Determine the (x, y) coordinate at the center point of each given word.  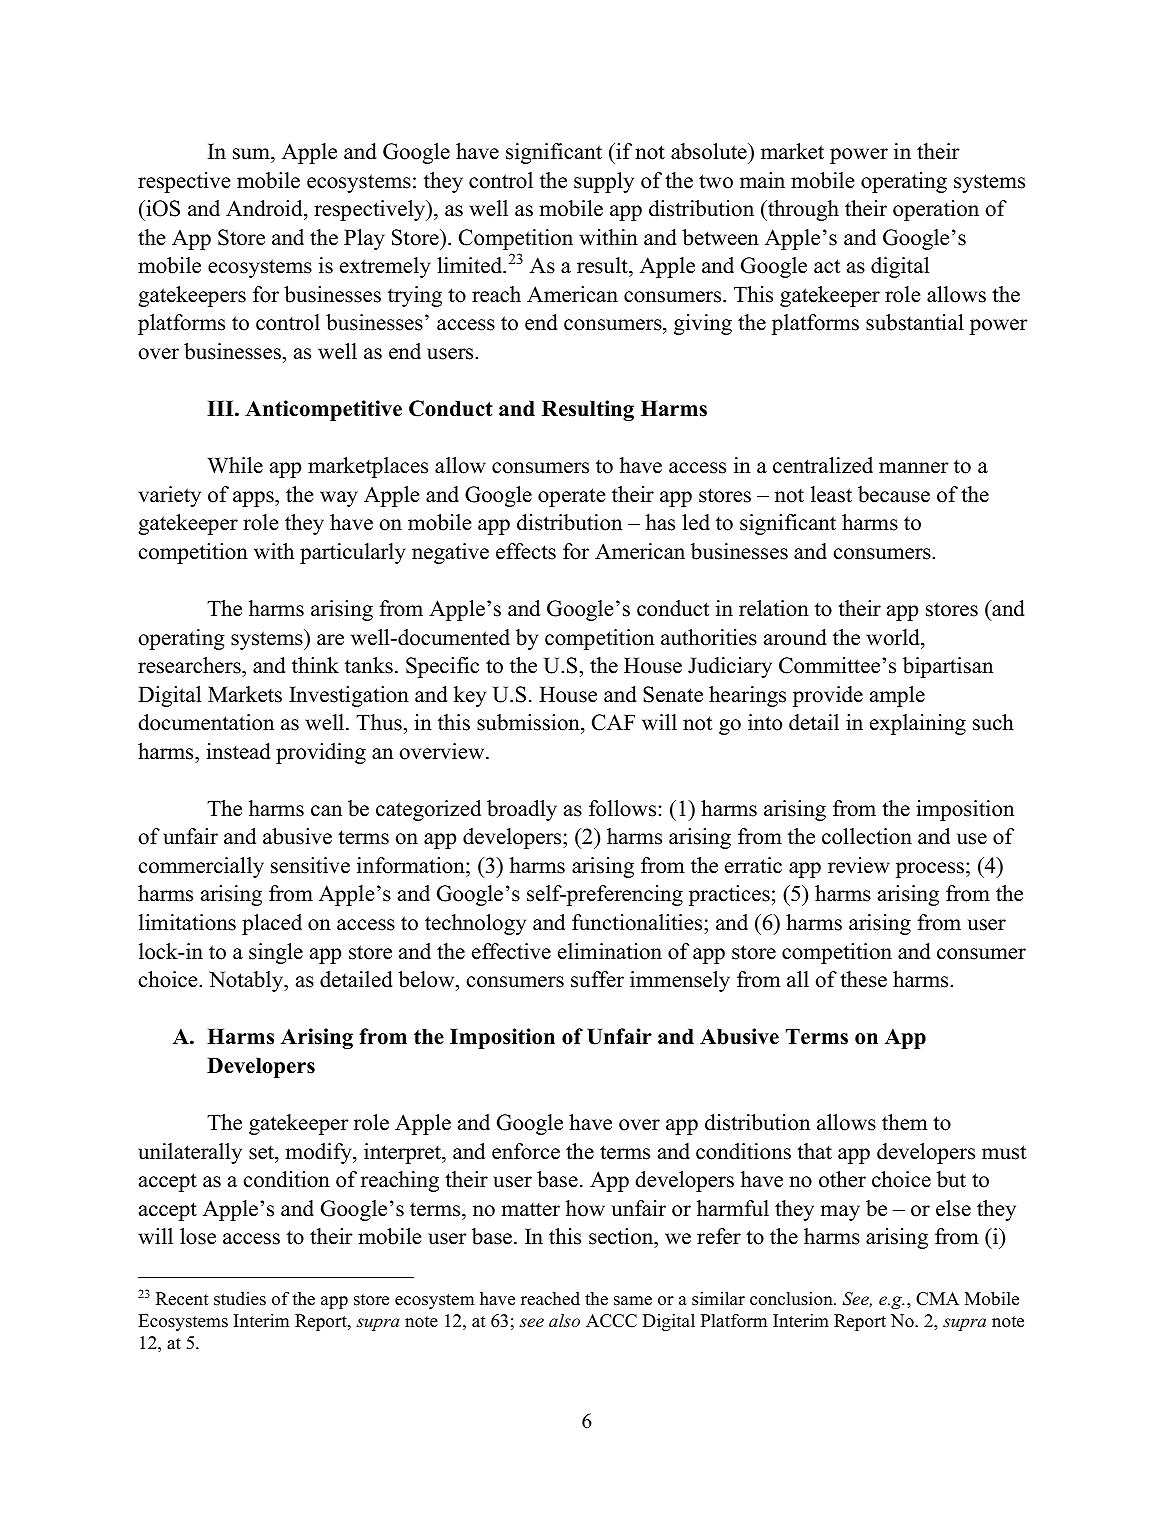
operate (571, 497)
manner (914, 468)
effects (526, 551)
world (894, 637)
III (221, 408)
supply (604, 182)
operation (936, 210)
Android (265, 208)
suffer (597, 979)
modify (319, 1153)
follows (622, 808)
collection (867, 836)
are (330, 640)
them (905, 1122)
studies (240, 1299)
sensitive (310, 865)
